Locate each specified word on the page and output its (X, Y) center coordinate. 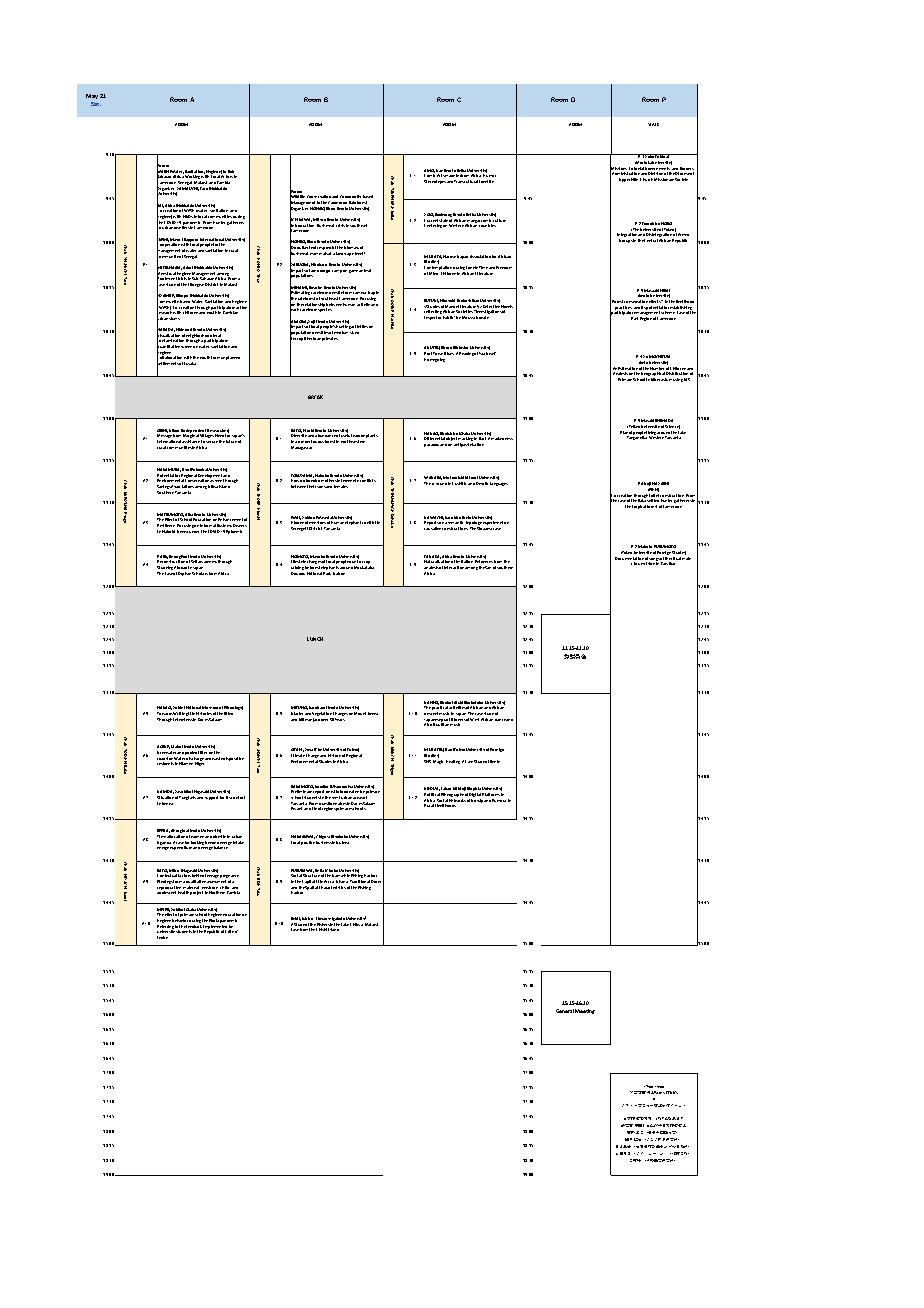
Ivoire (162, 937)
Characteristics (332, 887)
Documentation (629, 560)
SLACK (653, 124)
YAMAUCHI (187, 190)
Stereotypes (435, 182)
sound (441, 484)
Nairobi (168, 531)
